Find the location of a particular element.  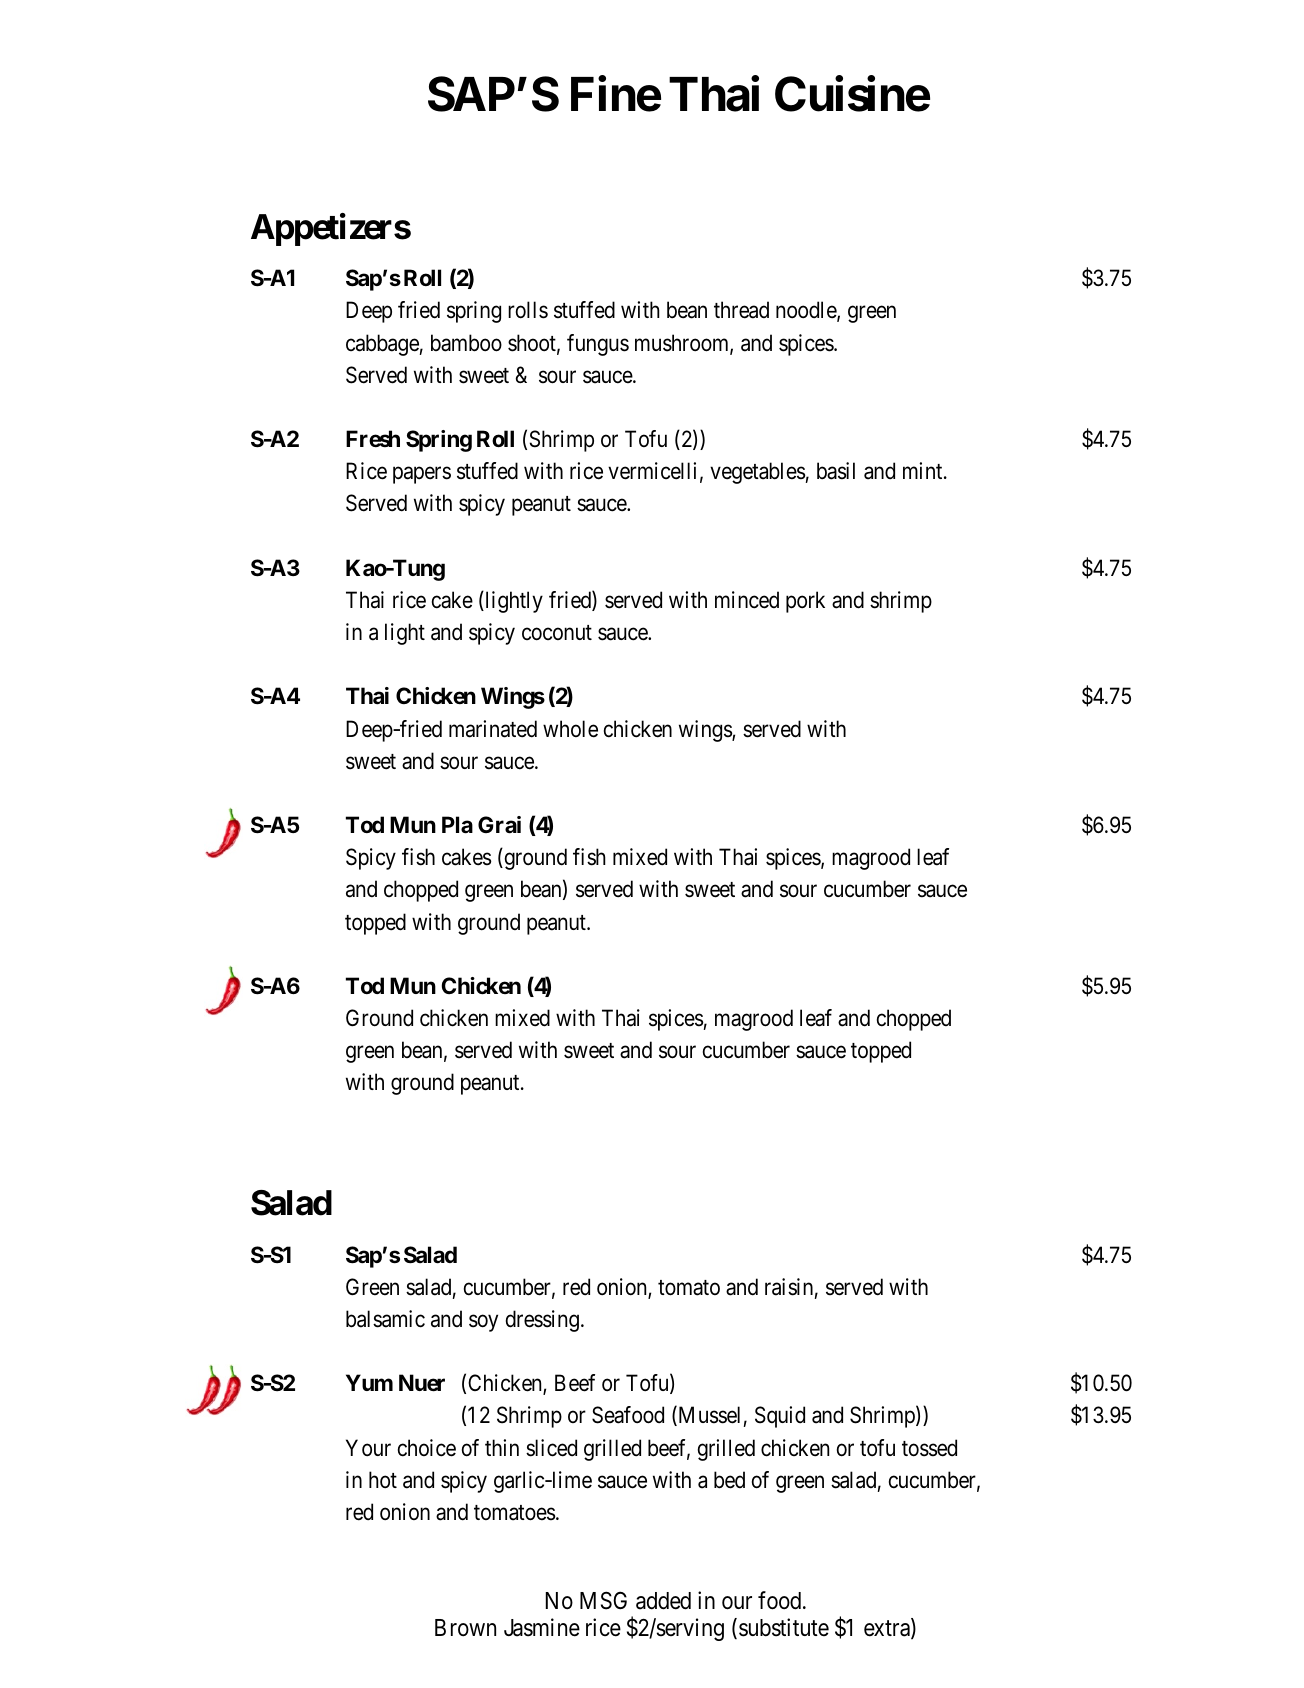

added is located at coordinates (663, 1601).
